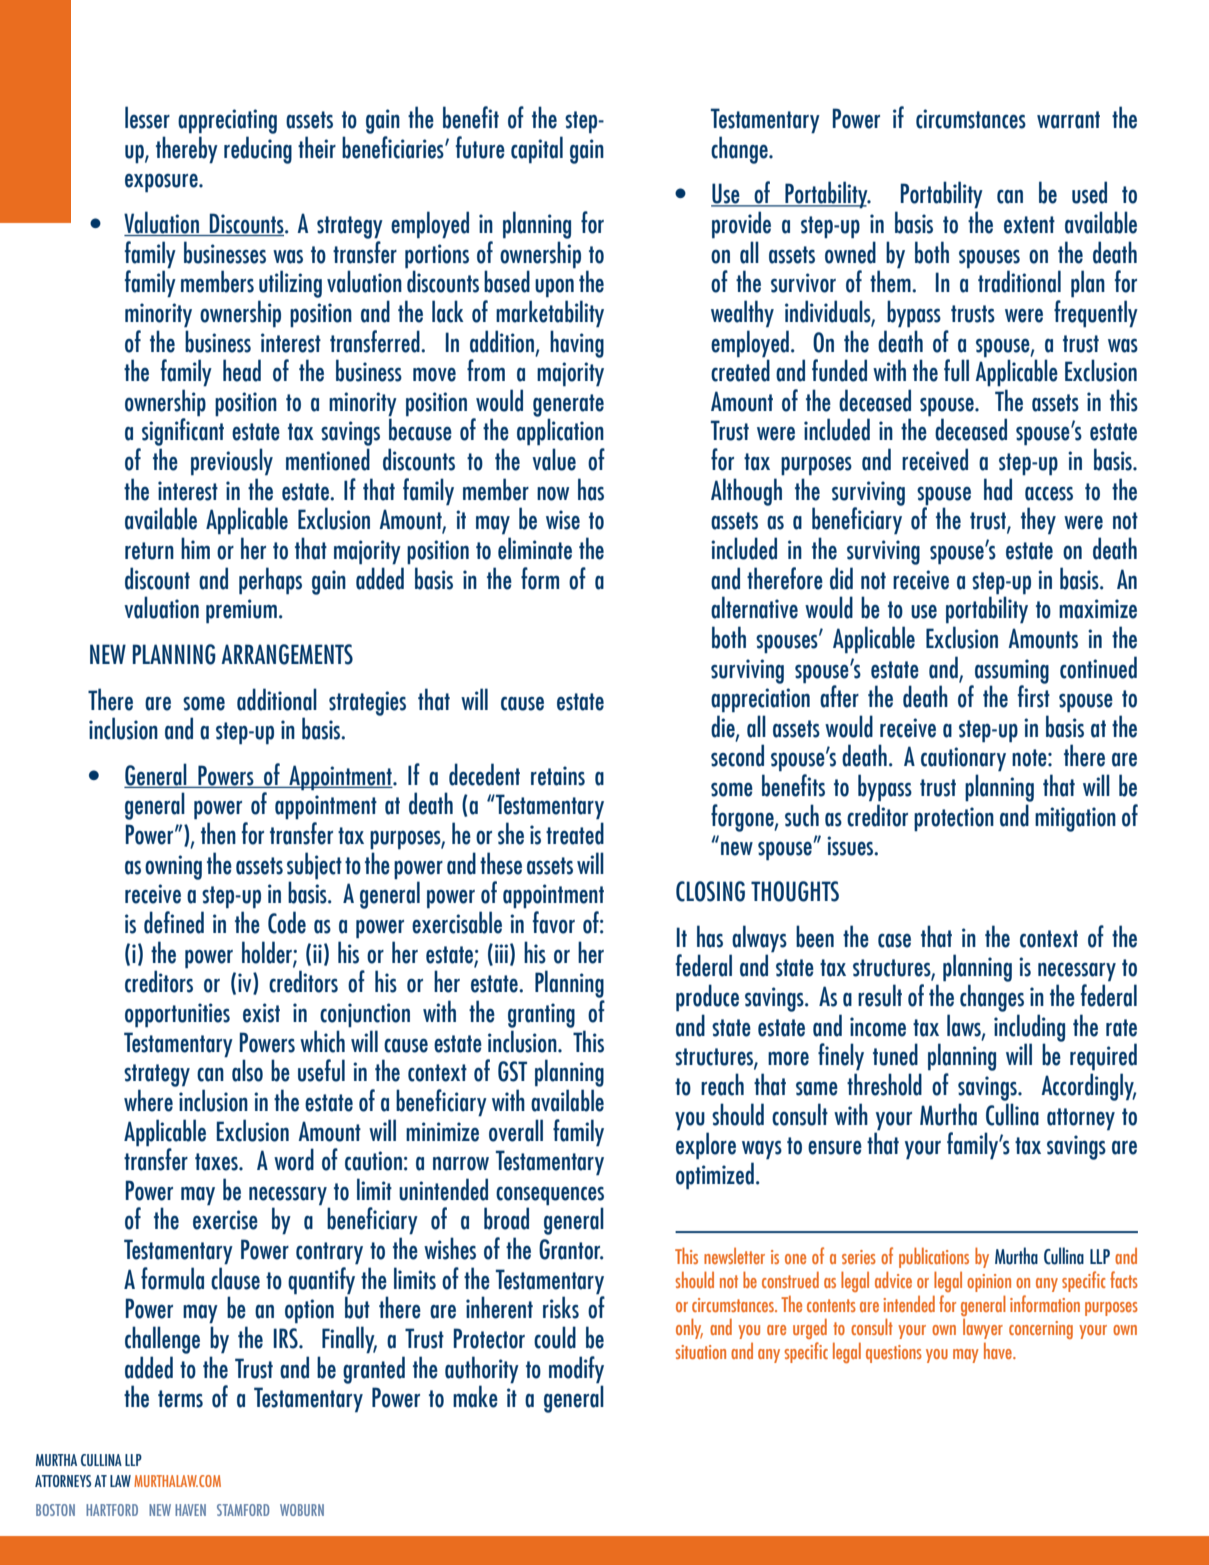  I want to click on Accordingly, so click(1088, 1087).
